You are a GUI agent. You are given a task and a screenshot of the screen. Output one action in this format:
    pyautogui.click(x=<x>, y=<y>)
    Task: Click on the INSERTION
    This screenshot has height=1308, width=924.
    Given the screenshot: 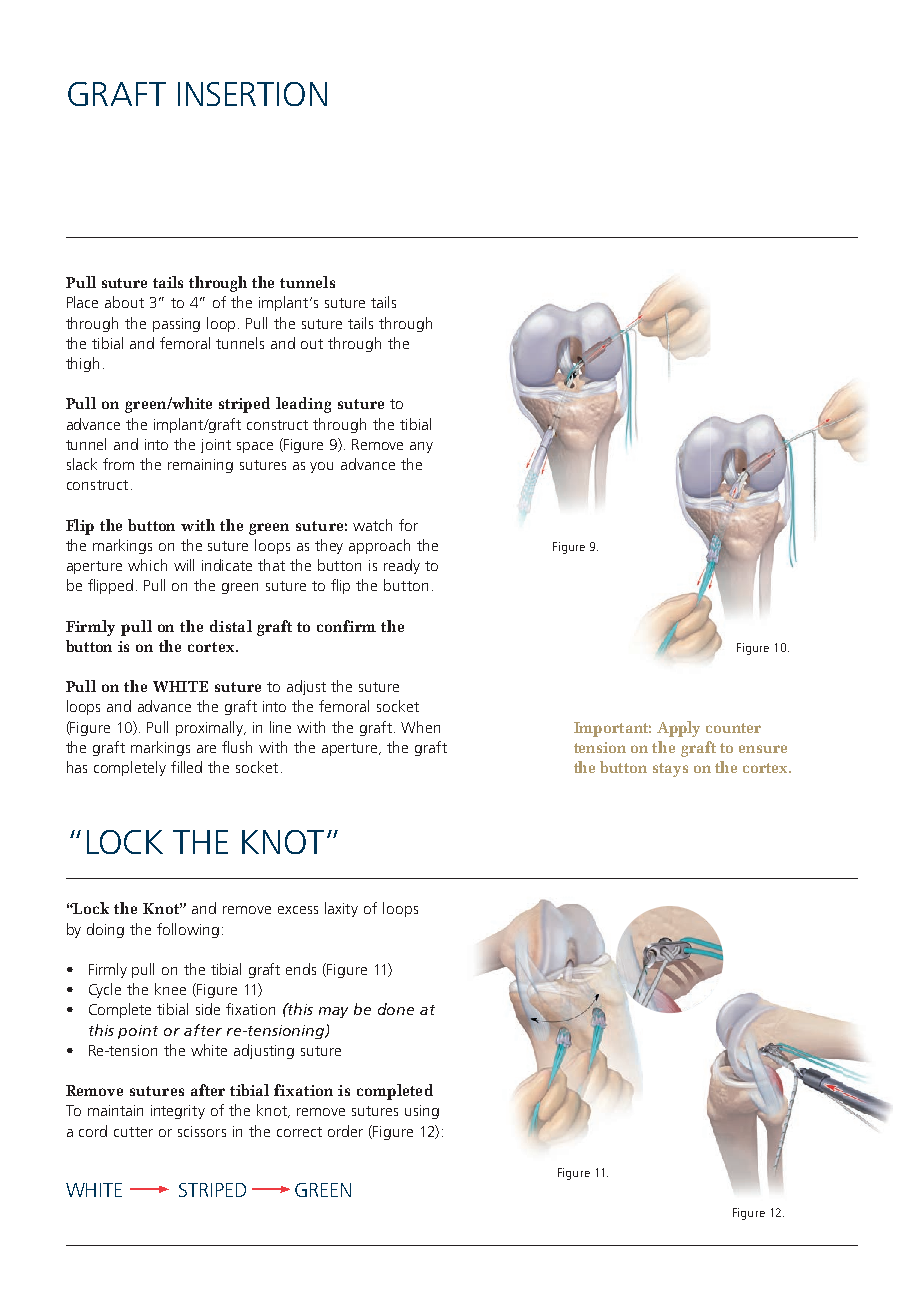 What is the action you would take?
    pyautogui.click(x=252, y=94)
